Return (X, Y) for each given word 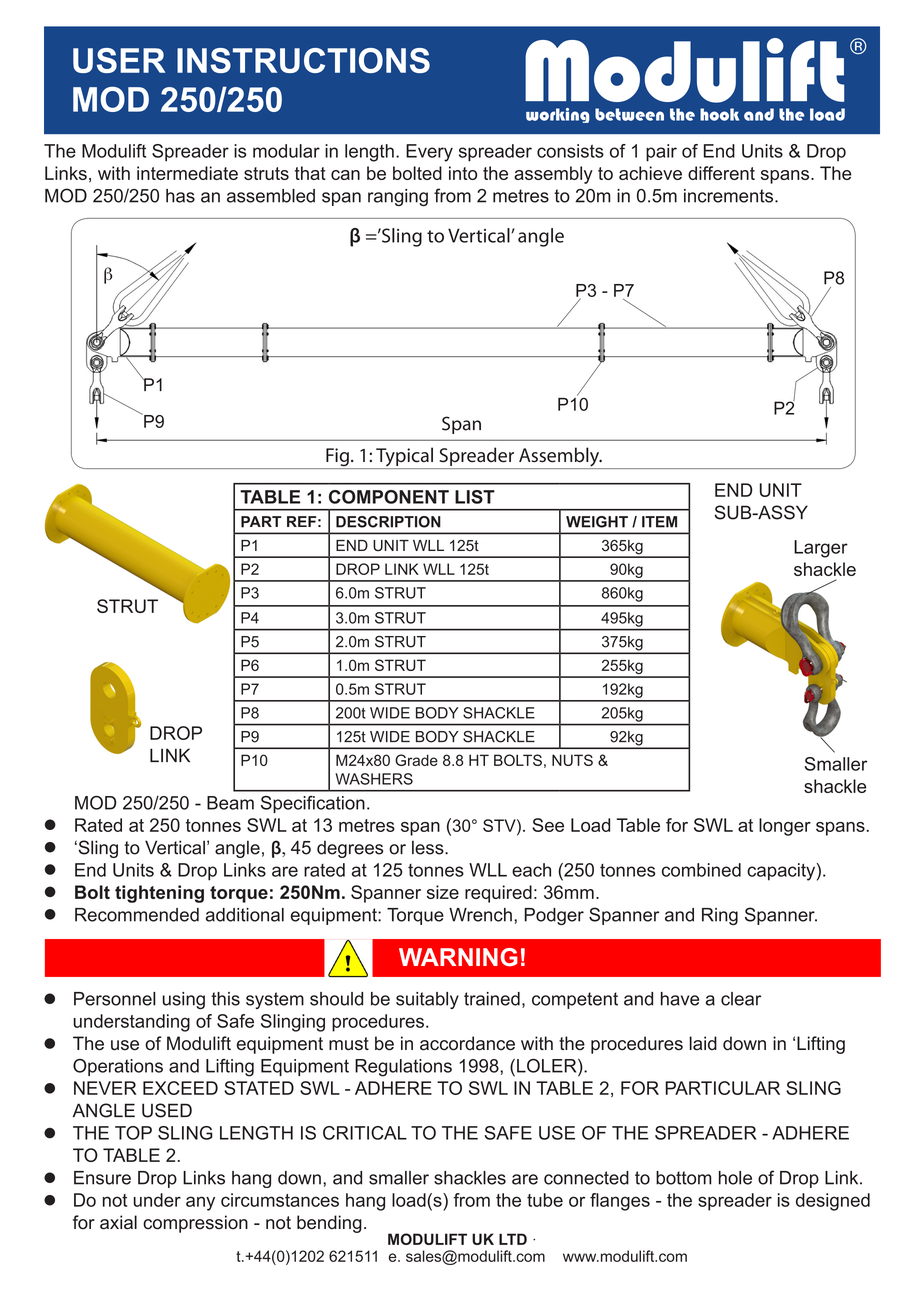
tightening (159, 894)
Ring (720, 916)
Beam (230, 803)
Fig (337, 458)
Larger (821, 549)
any (200, 1203)
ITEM (659, 522)
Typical (404, 458)
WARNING (458, 957)
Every (429, 153)
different (721, 173)
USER (119, 60)
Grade (416, 760)
